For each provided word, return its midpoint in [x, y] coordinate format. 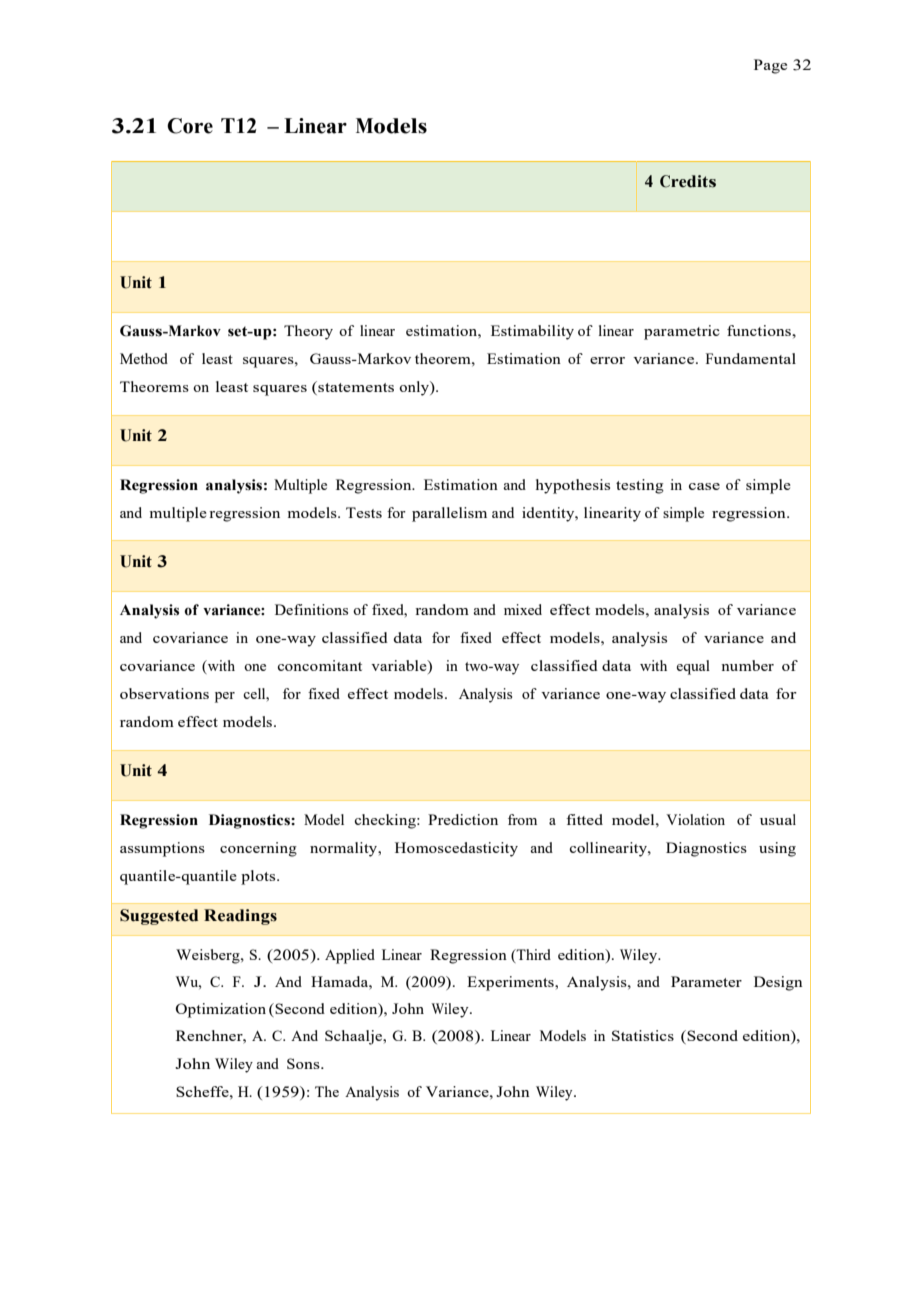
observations [164, 693]
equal [693, 667]
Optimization [221, 1010]
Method [144, 358]
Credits [688, 181]
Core [190, 126]
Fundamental [751, 358]
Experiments [511, 983]
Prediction [463, 819]
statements [355, 388]
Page [770, 66]
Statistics [643, 1035]
